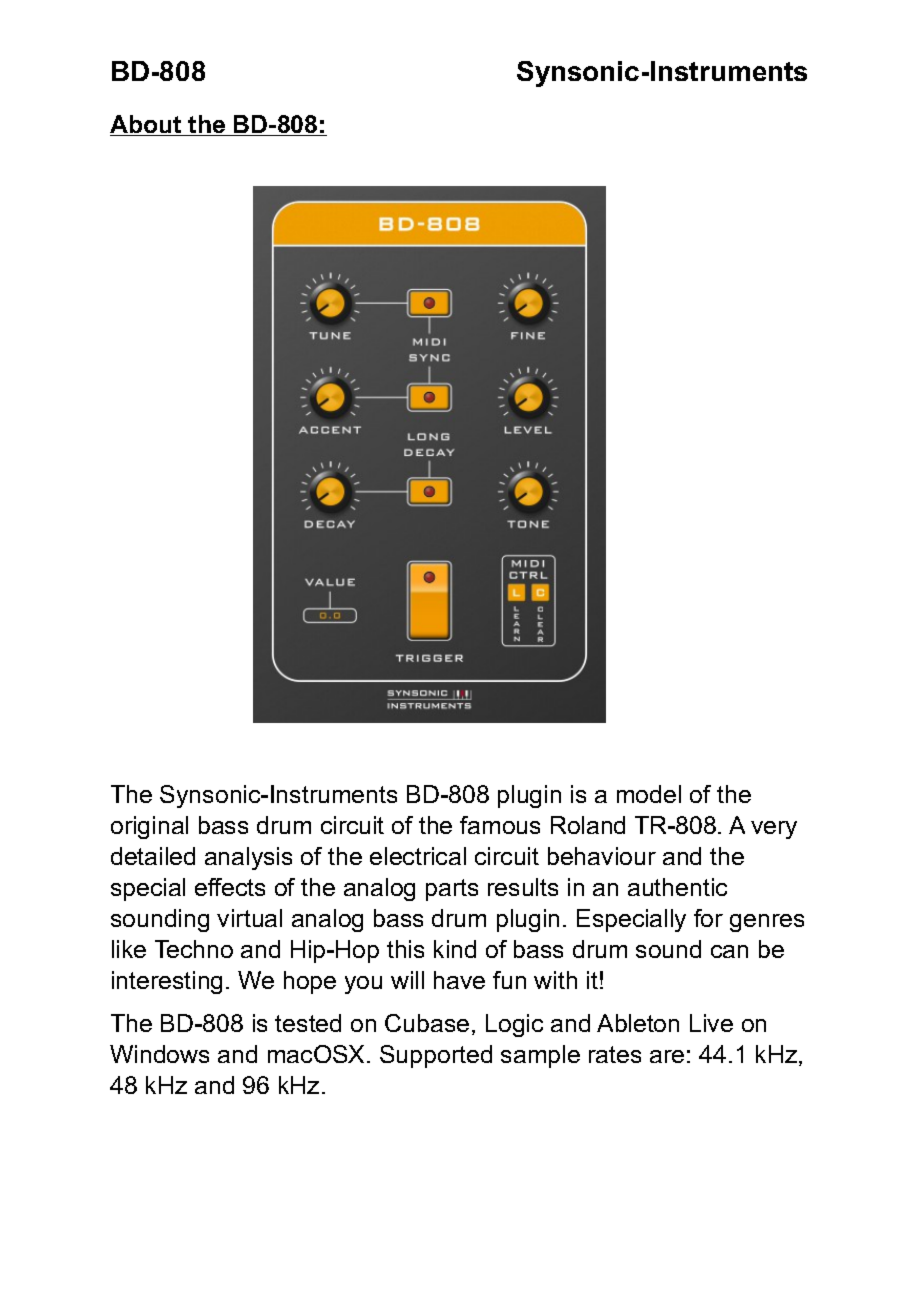 This image has width=924, height=1308. What do you see at coordinates (452, 890) in the image?
I see `parts` at bounding box center [452, 890].
